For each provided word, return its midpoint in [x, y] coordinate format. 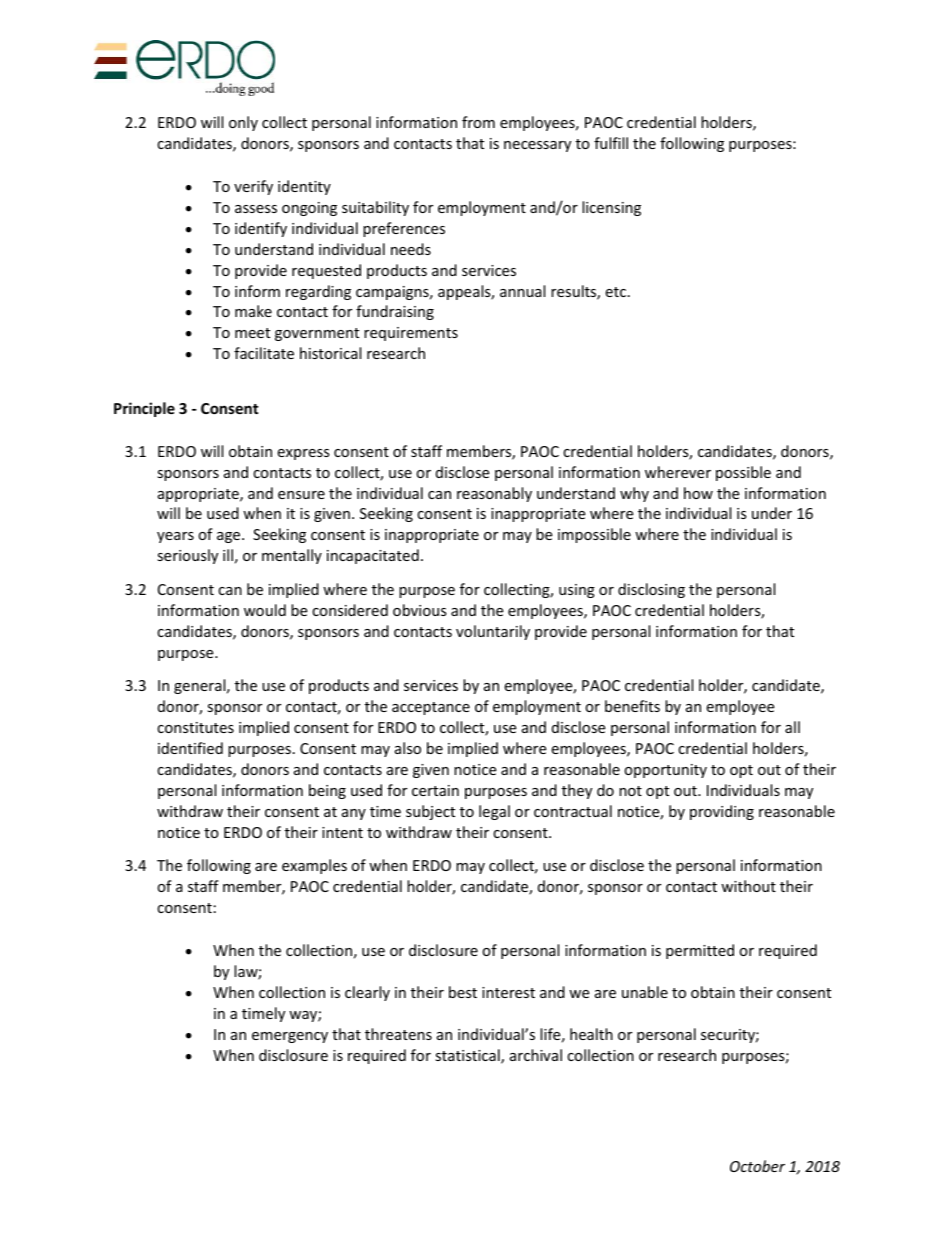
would [265, 610]
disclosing [651, 590]
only [243, 123]
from [478, 122]
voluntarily [493, 632]
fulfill [611, 143]
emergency [290, 1037]
